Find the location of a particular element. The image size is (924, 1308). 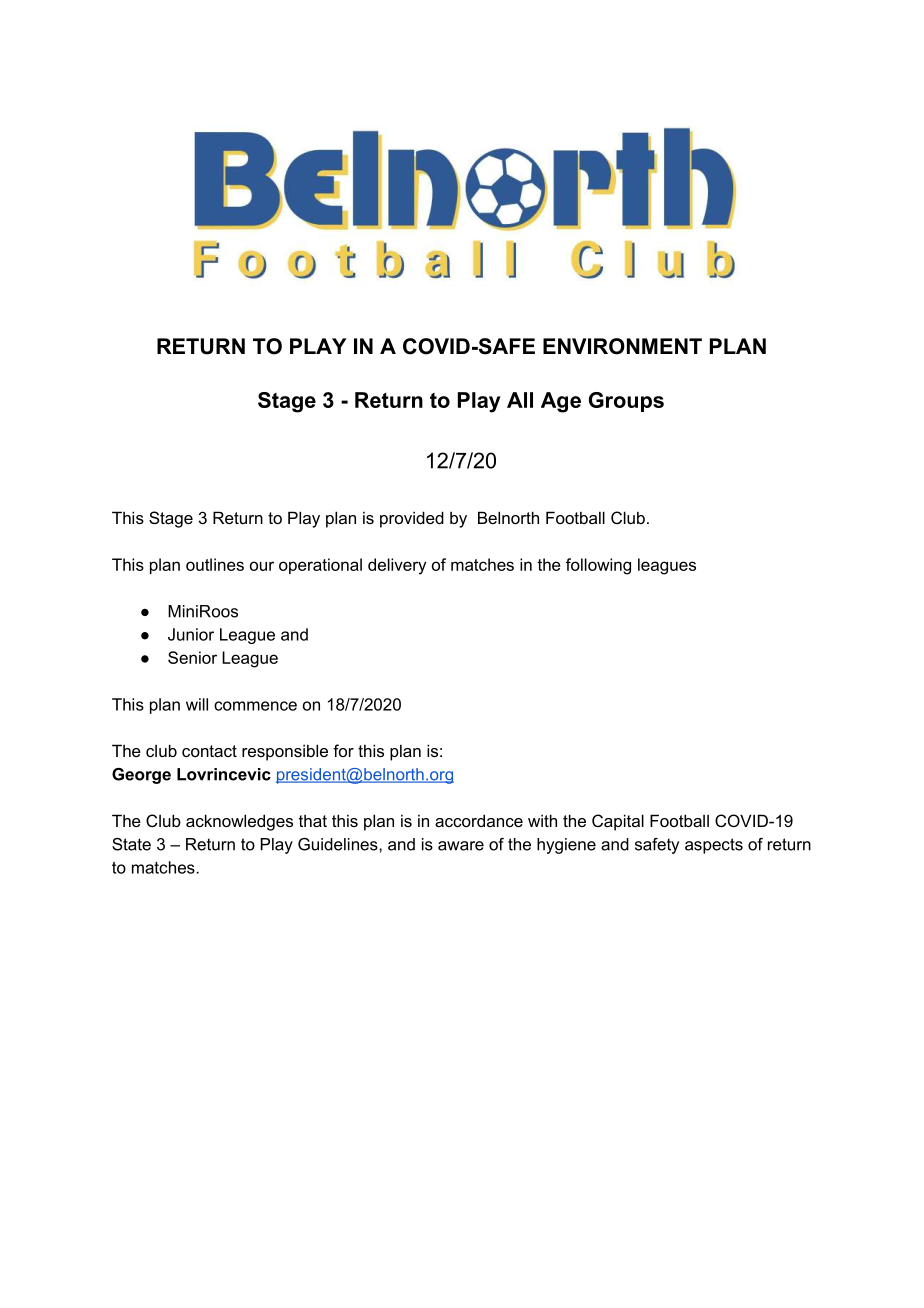

Capital is located at coordinates (618, 822).
